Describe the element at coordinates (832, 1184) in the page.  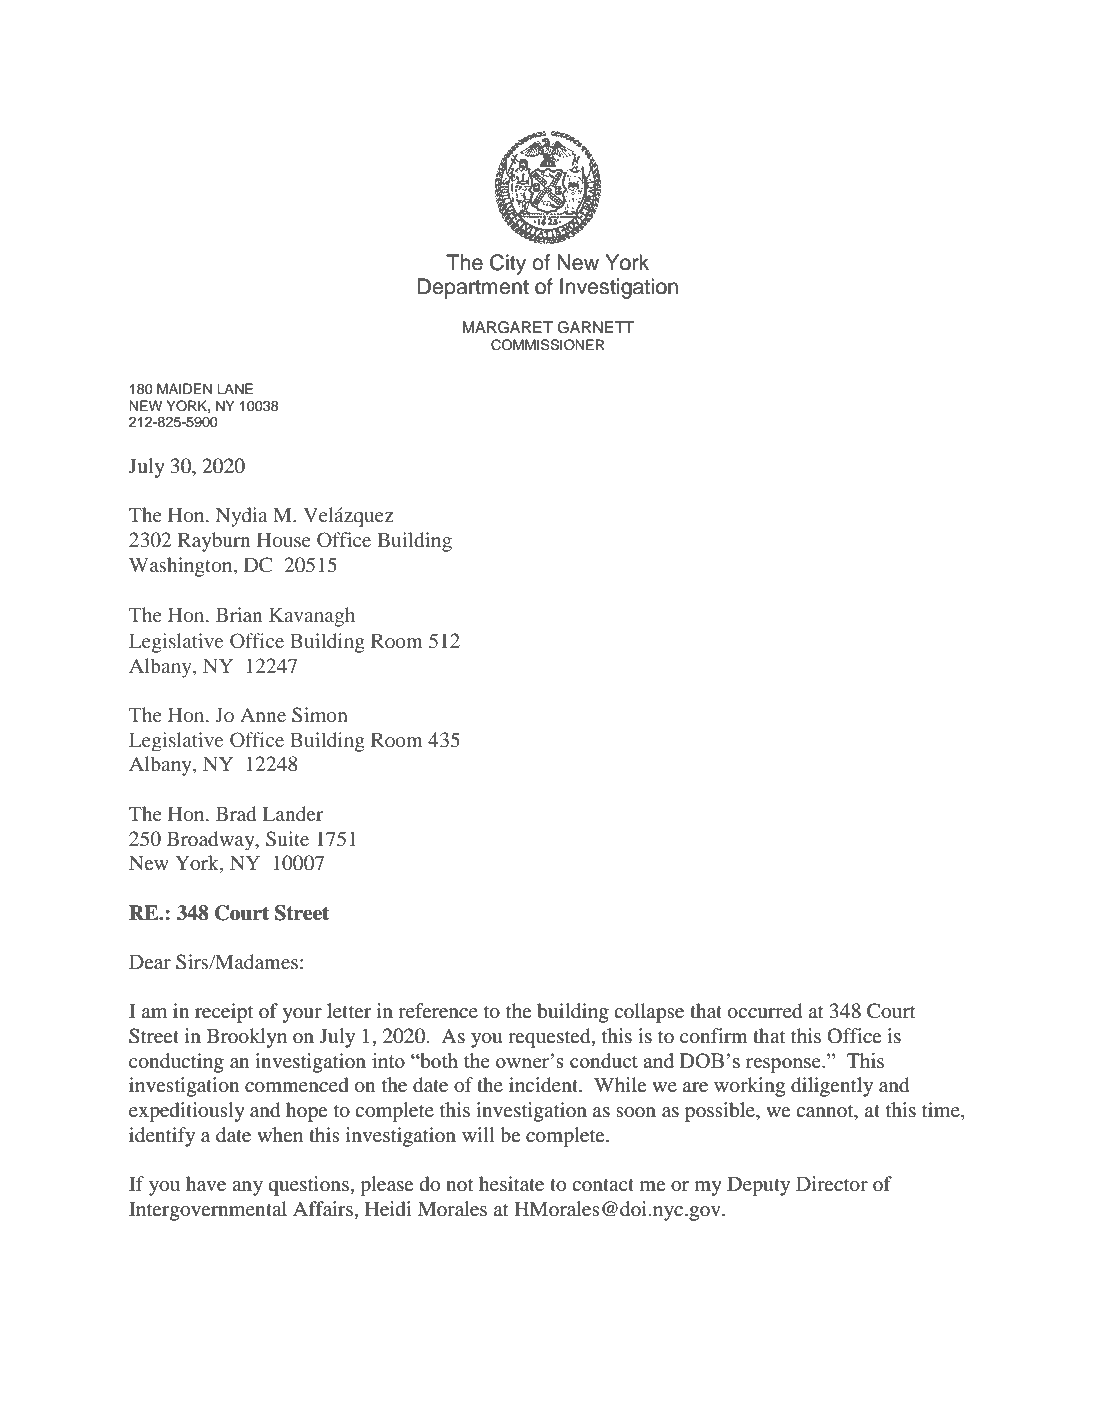
I see `Director` at that location.
